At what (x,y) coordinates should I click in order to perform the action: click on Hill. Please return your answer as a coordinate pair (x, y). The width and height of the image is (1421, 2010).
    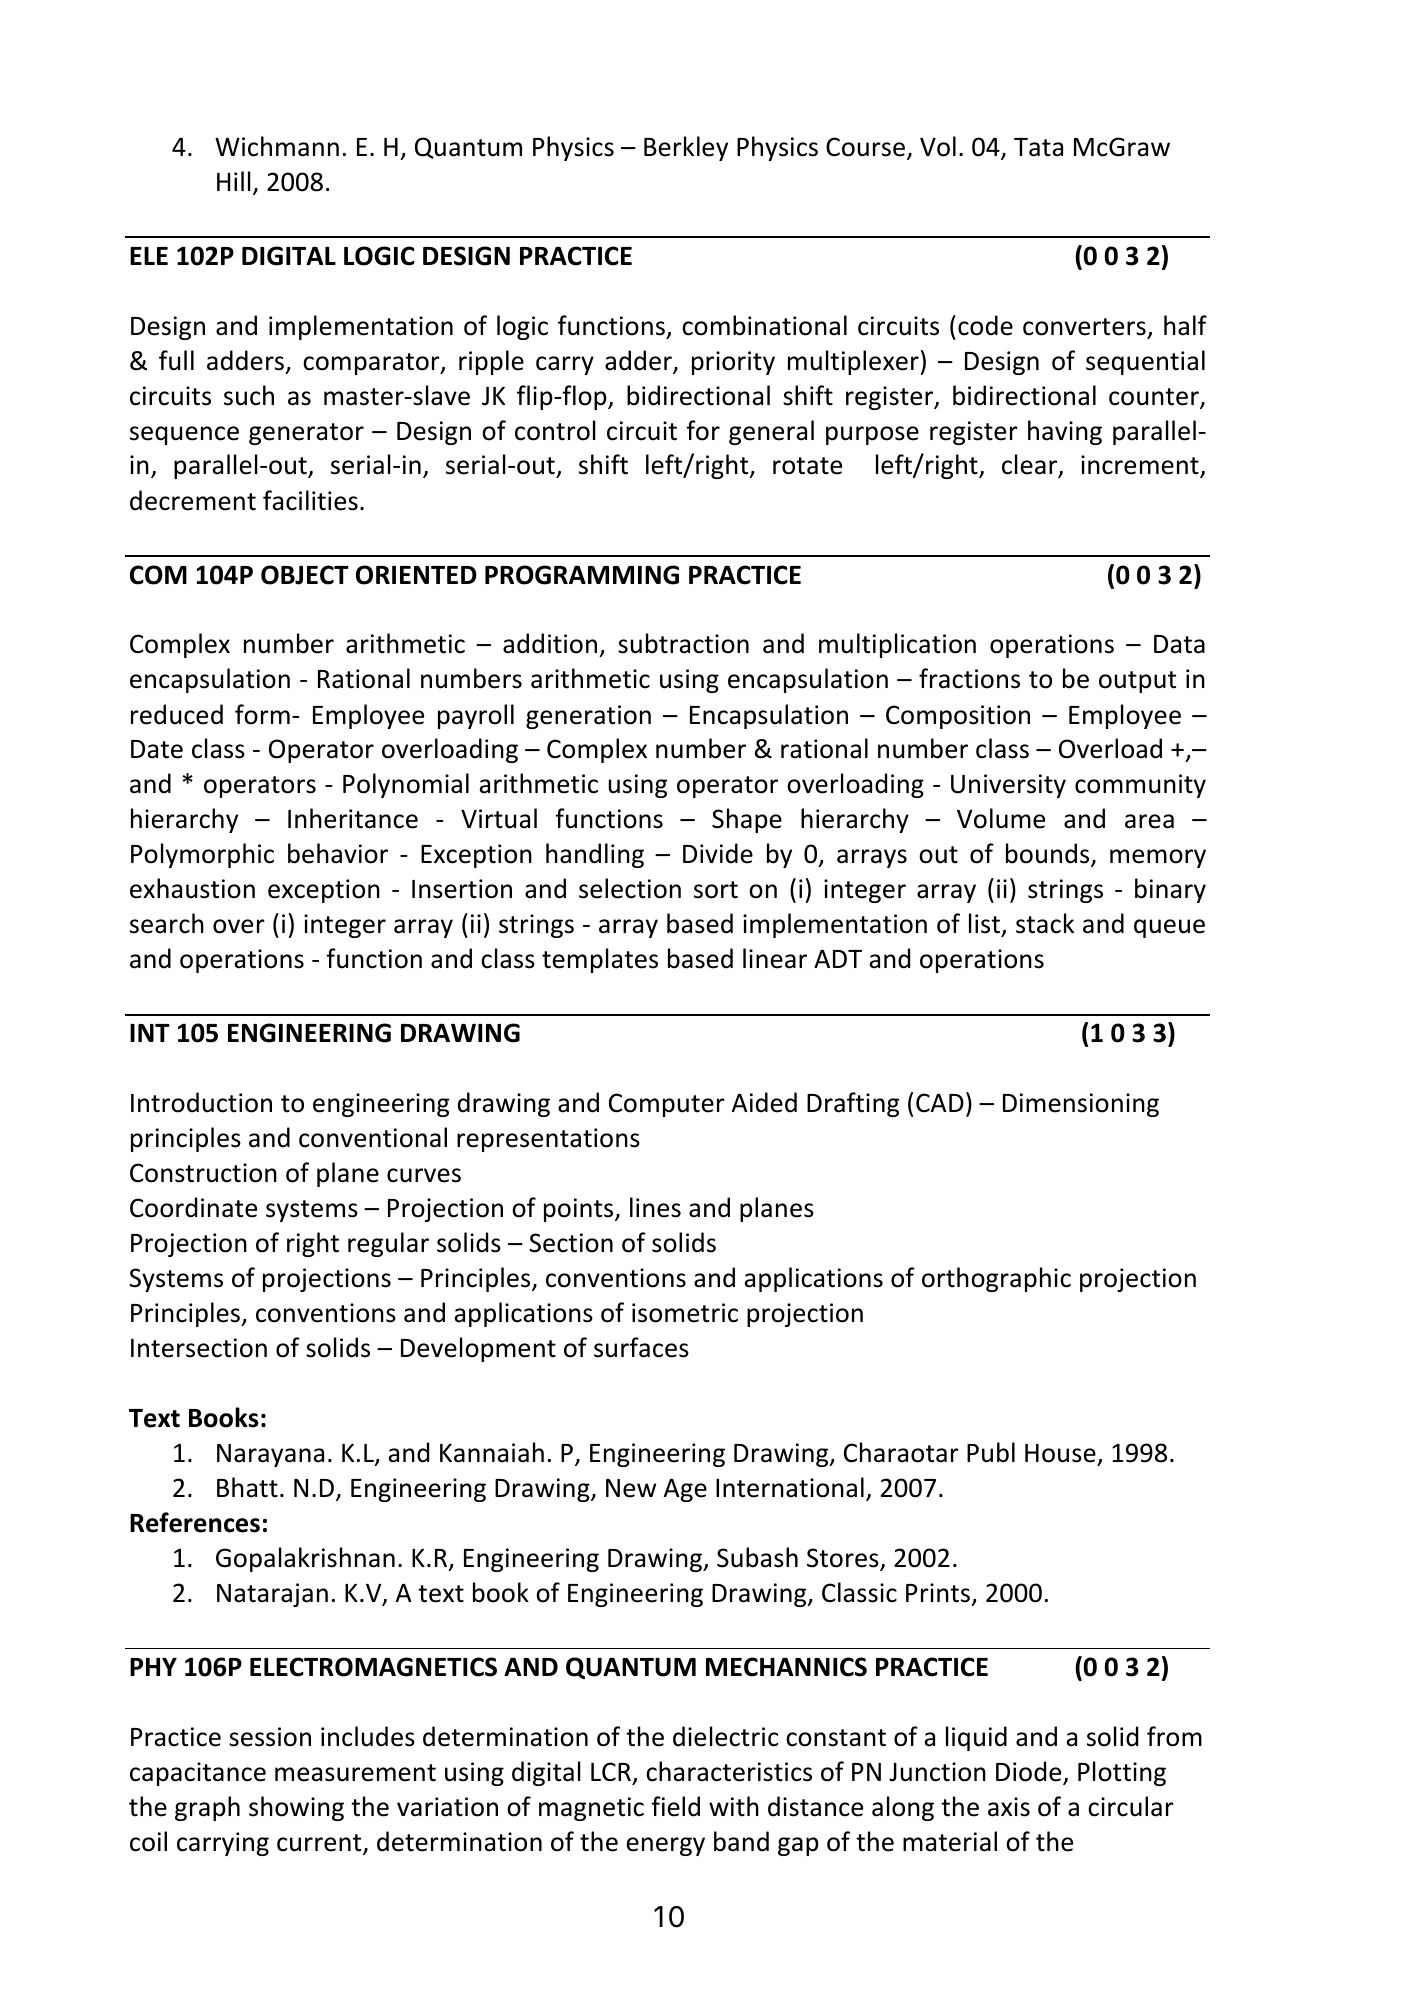
    Looking at the image, I should click on (234, 181).
